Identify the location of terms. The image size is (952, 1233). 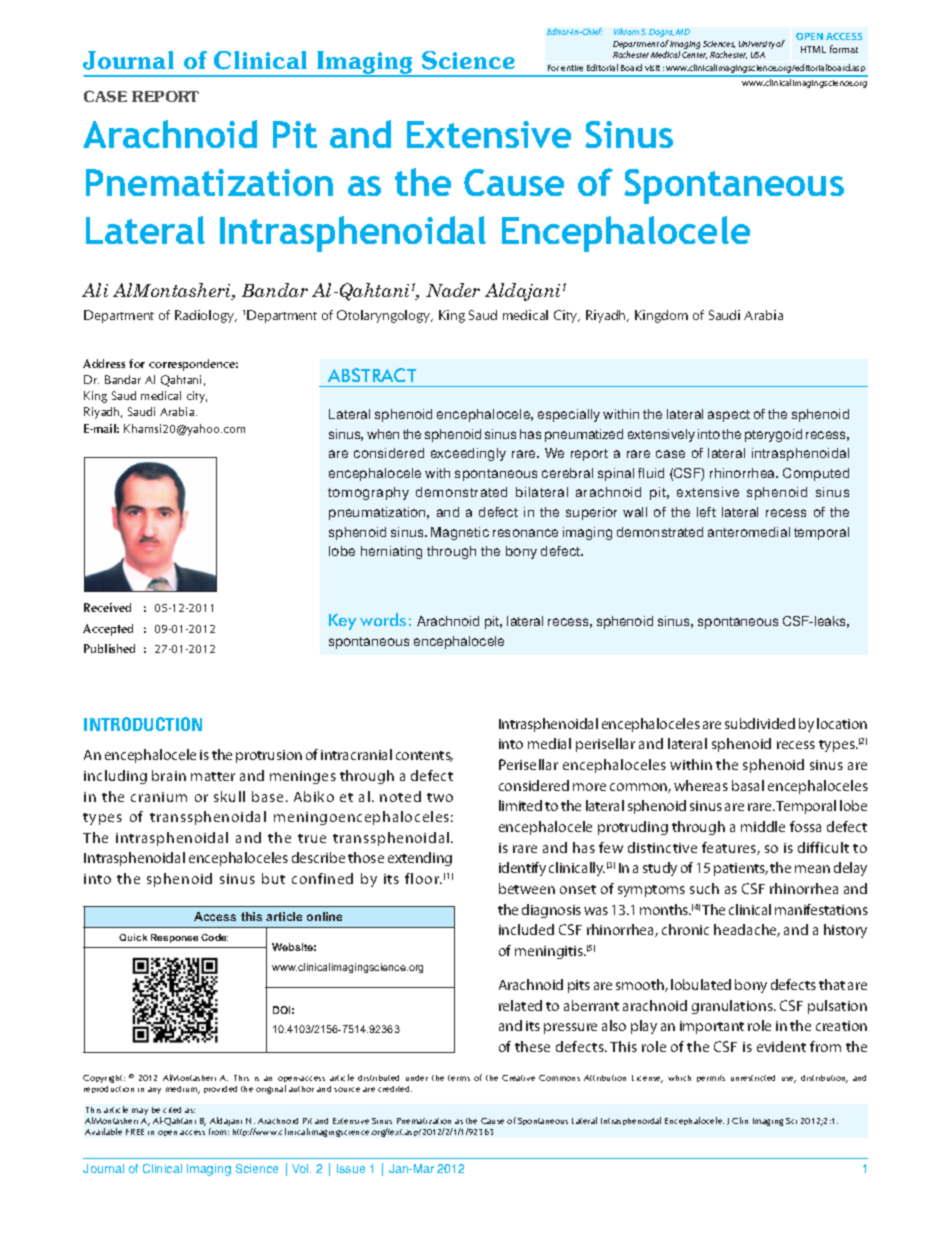
(459, 1078).
